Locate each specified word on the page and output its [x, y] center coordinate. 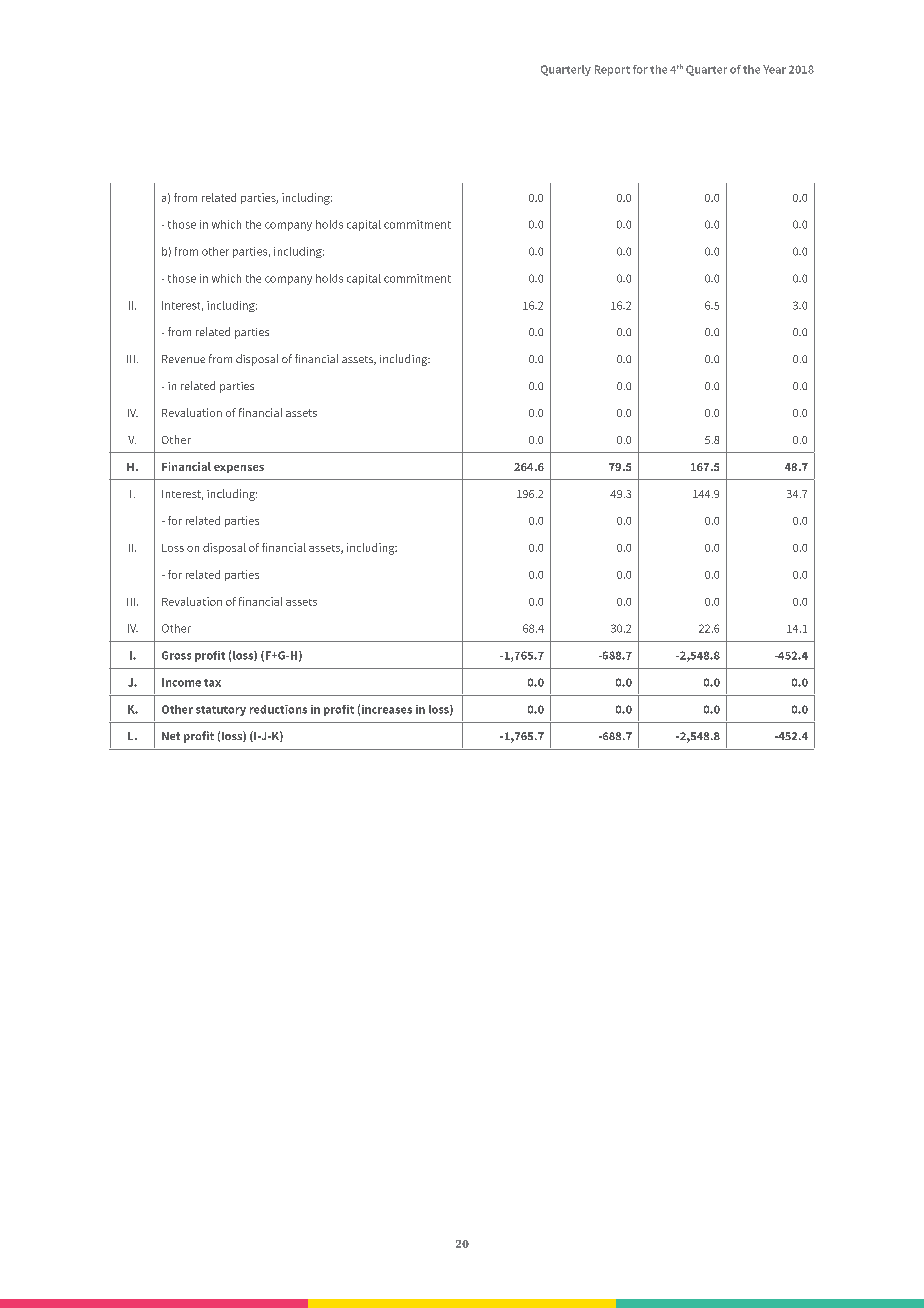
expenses [239, 469]
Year [774, 69]
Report [612, 70]
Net [171, 736]
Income [181, 682]
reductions [278, 709]
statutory [221, 711]
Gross [176, 655]
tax [212, 683]
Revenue [183, 359]
